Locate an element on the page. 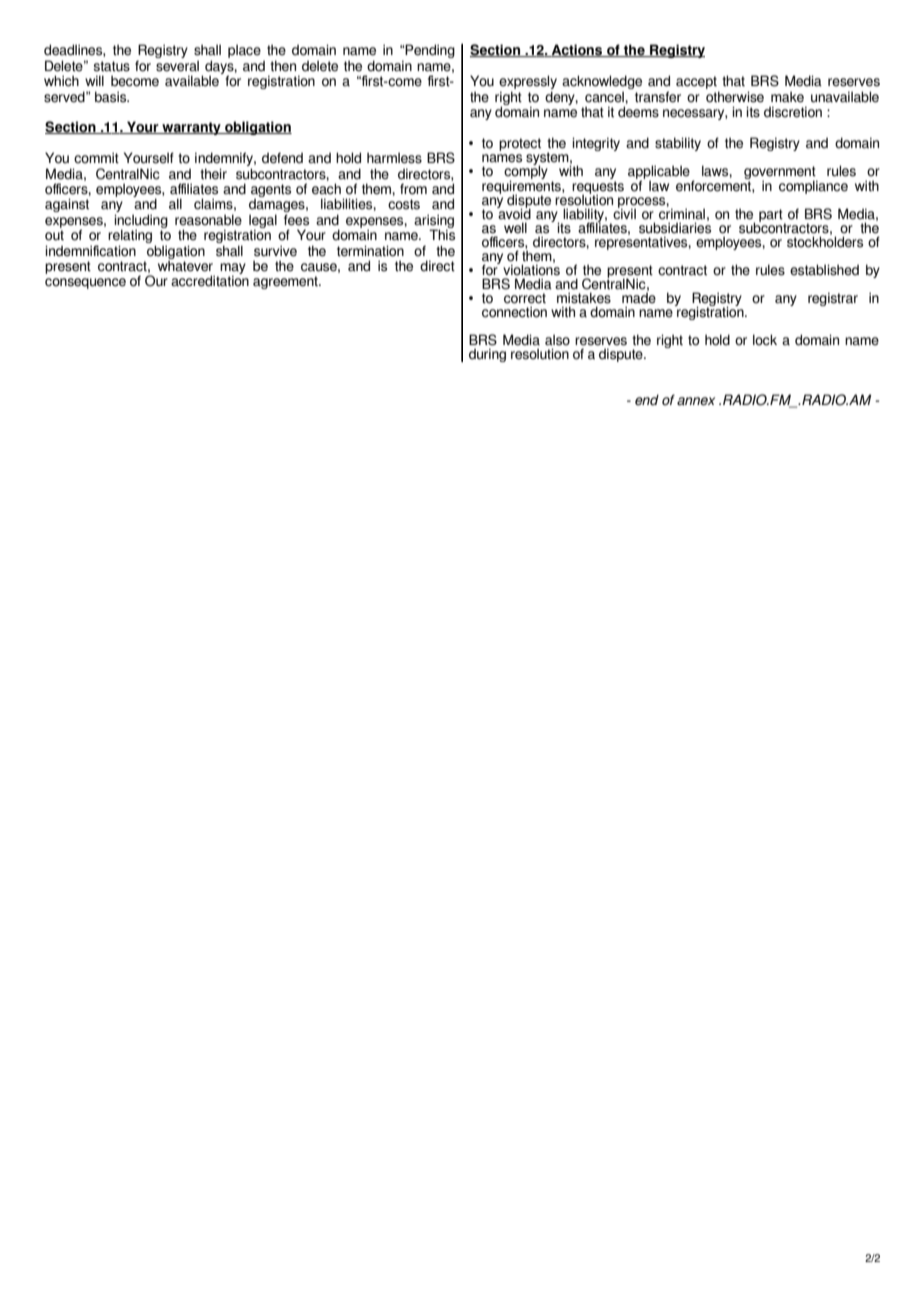 This image has height=1308, width=924. accreditation is located at coordinates (210, 281).
